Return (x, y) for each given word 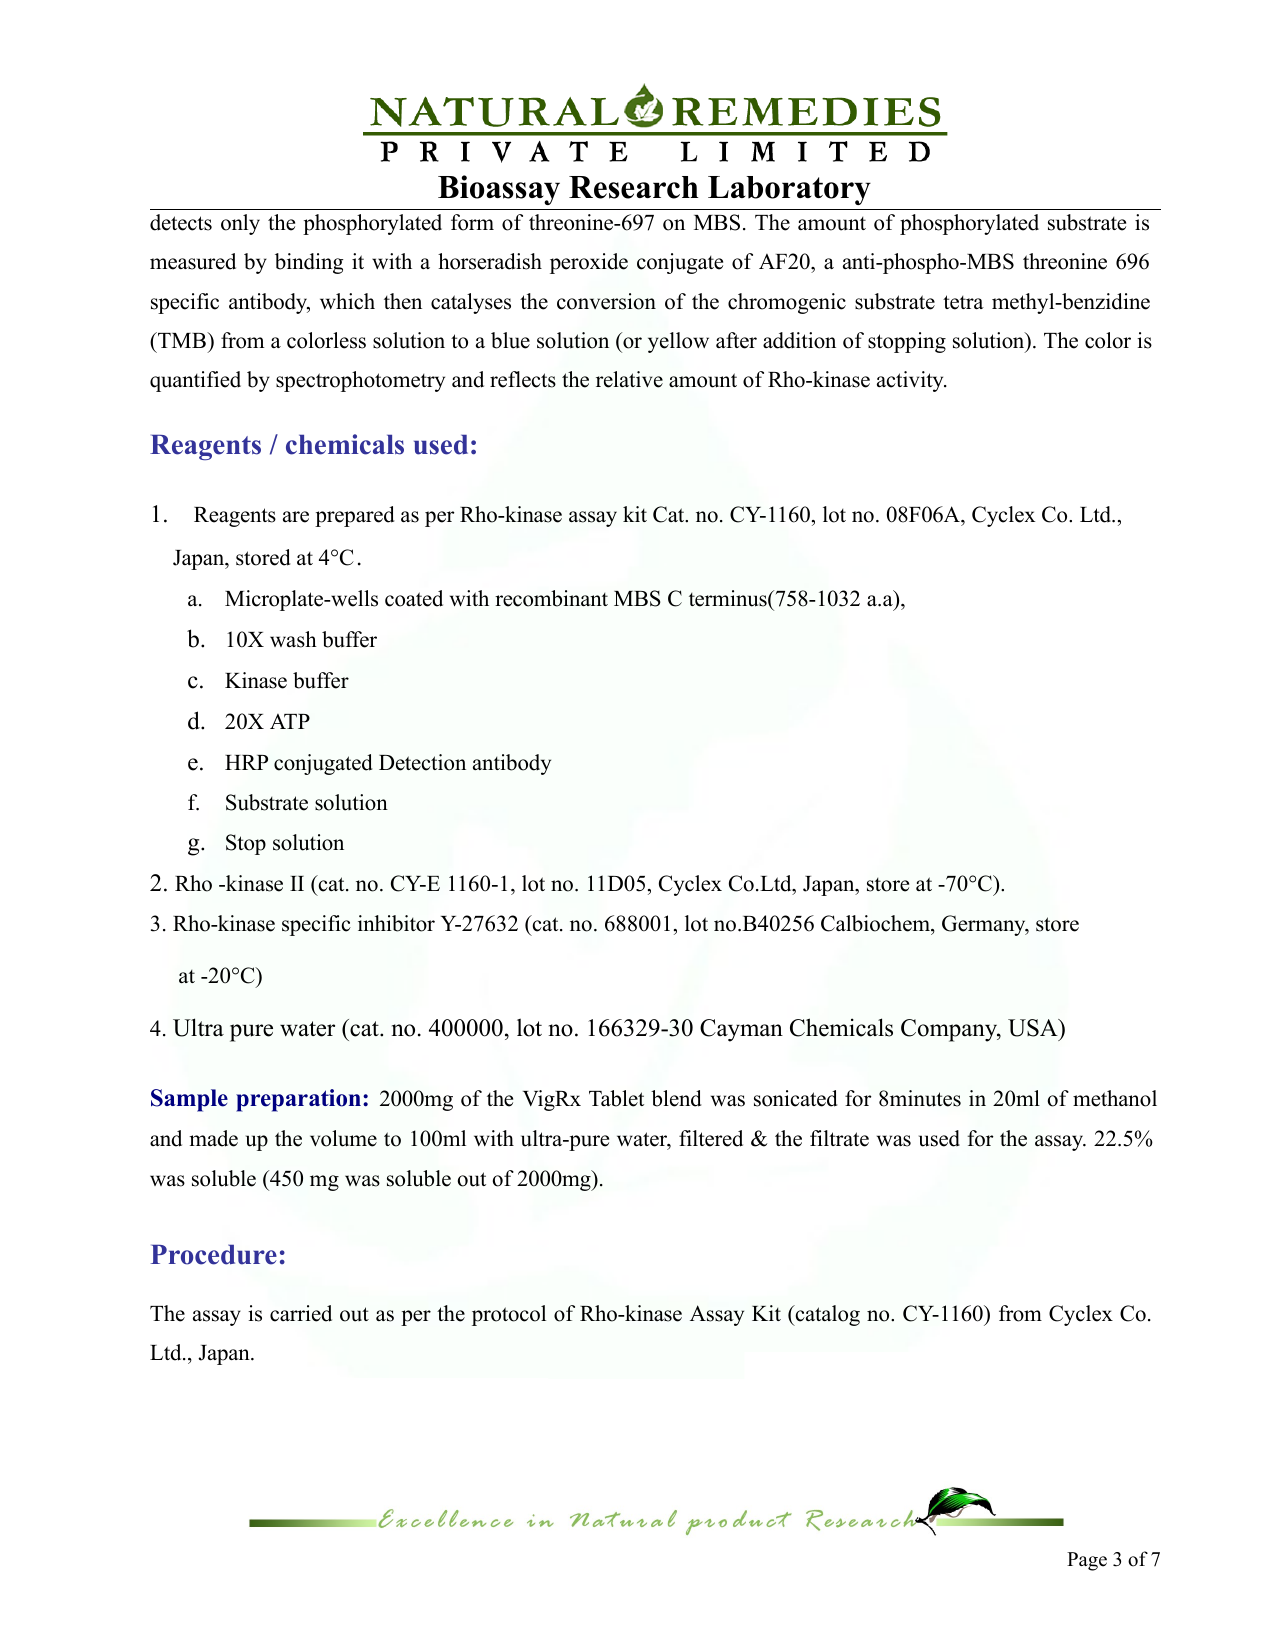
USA (1034, 1029)
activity (911, 381)
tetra (963, 302)
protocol (509, 1315)
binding (309, 263)
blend (676, 1098)
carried (301, 1313)
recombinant (551, 598)
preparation (298, 1100)
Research (633, 187)
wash (293, 639)
